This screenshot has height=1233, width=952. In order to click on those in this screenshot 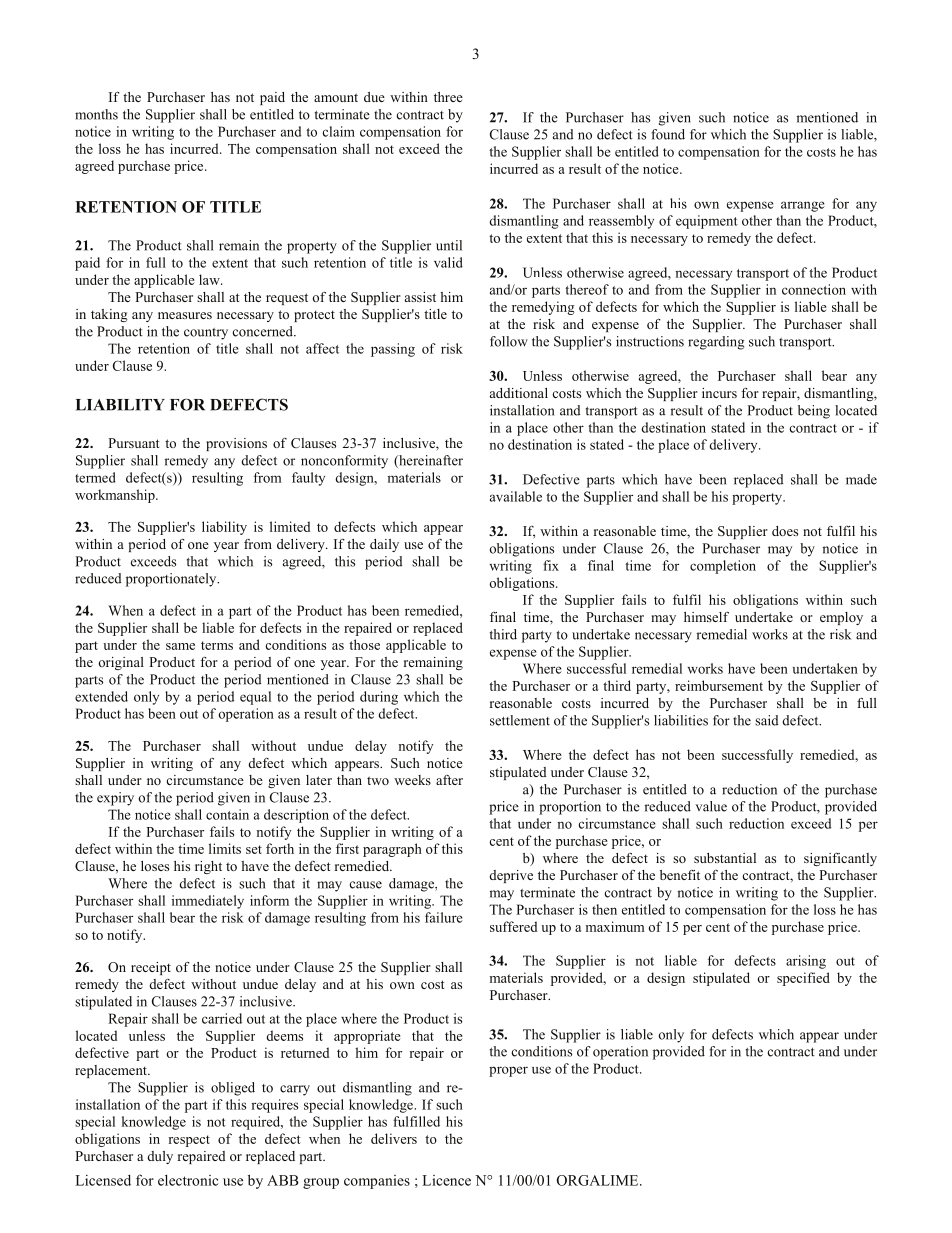, I will do `click(364, 644)`.
